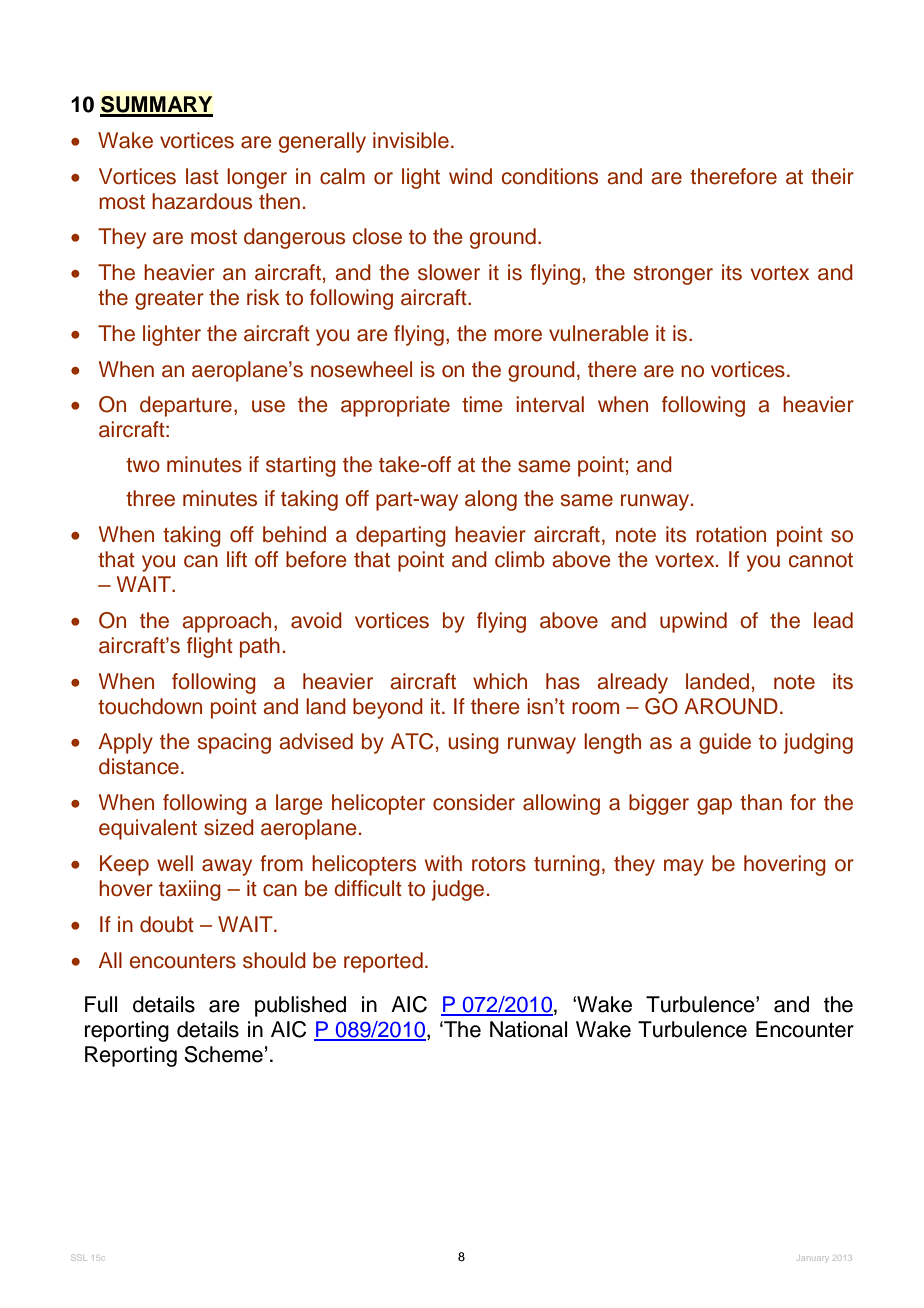  Describe the element at coordinates (202, 176) in the screenshot. I see `last` at that location.
